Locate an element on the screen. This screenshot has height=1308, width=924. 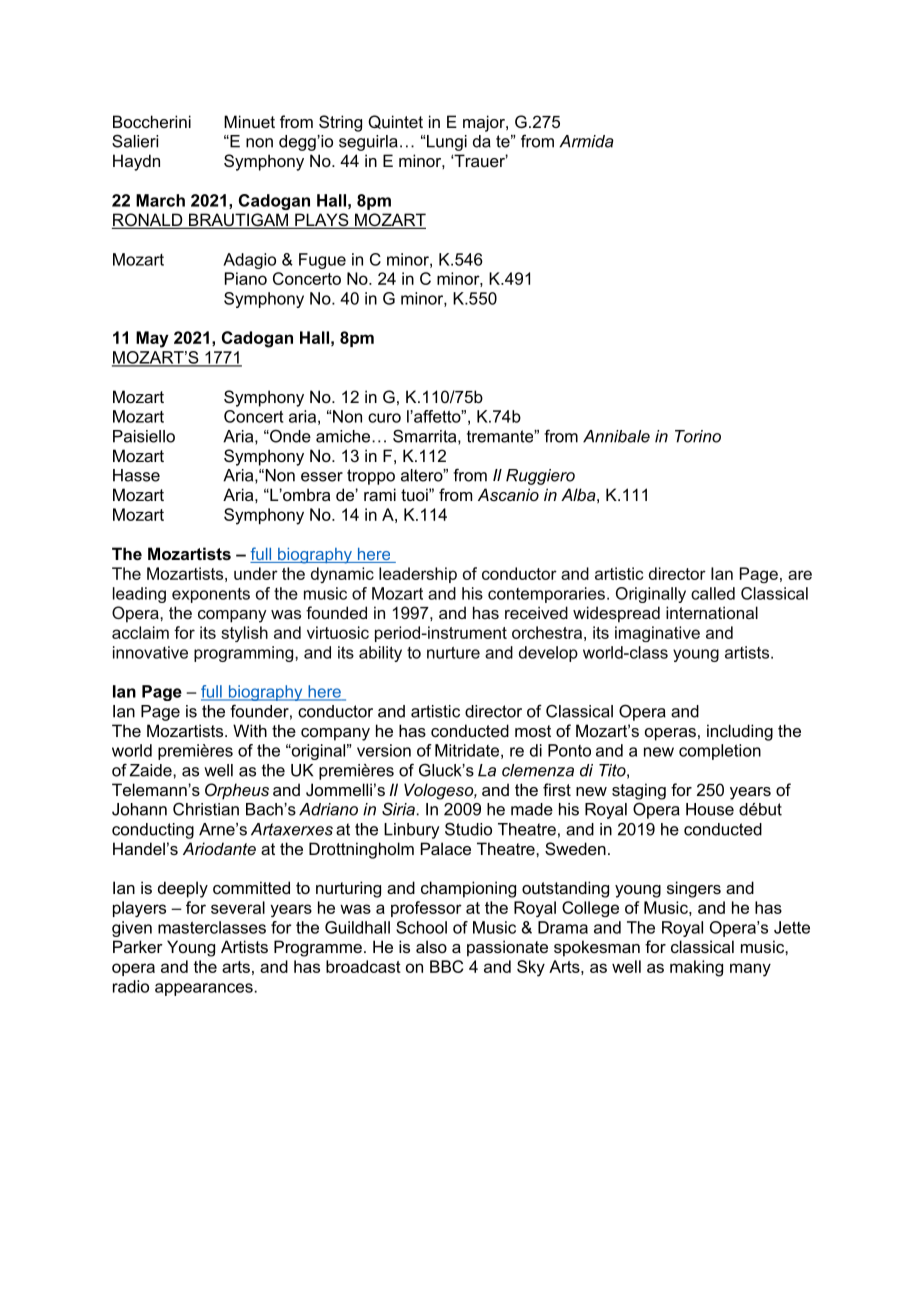
esser is located at coordinates (322, 477).
